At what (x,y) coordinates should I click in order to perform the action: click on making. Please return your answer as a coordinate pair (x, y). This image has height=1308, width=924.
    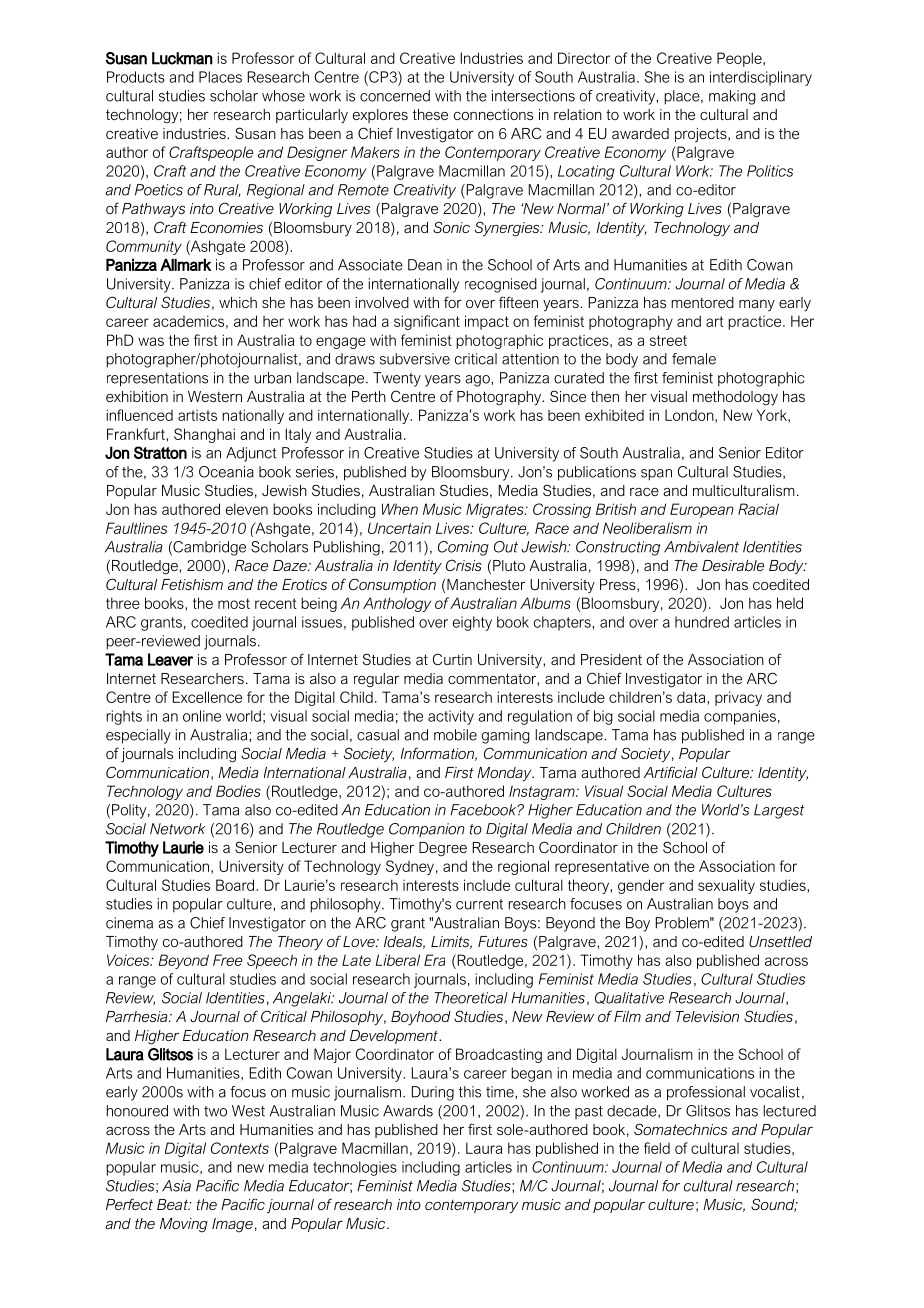
    Looking at the image, I should click on (732, 97).
